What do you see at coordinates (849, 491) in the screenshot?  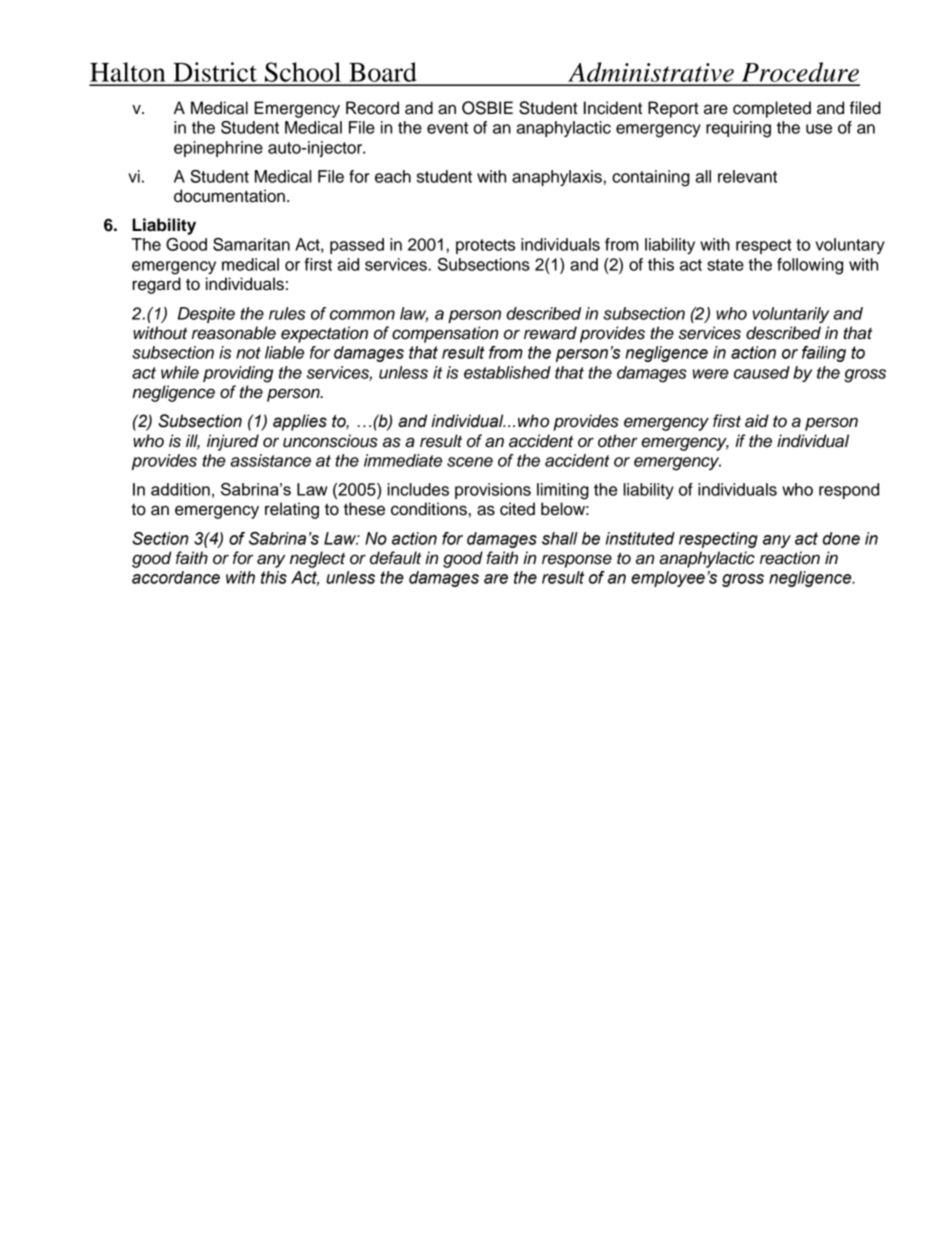 I see `respond` at bounding box center [849, 491].
